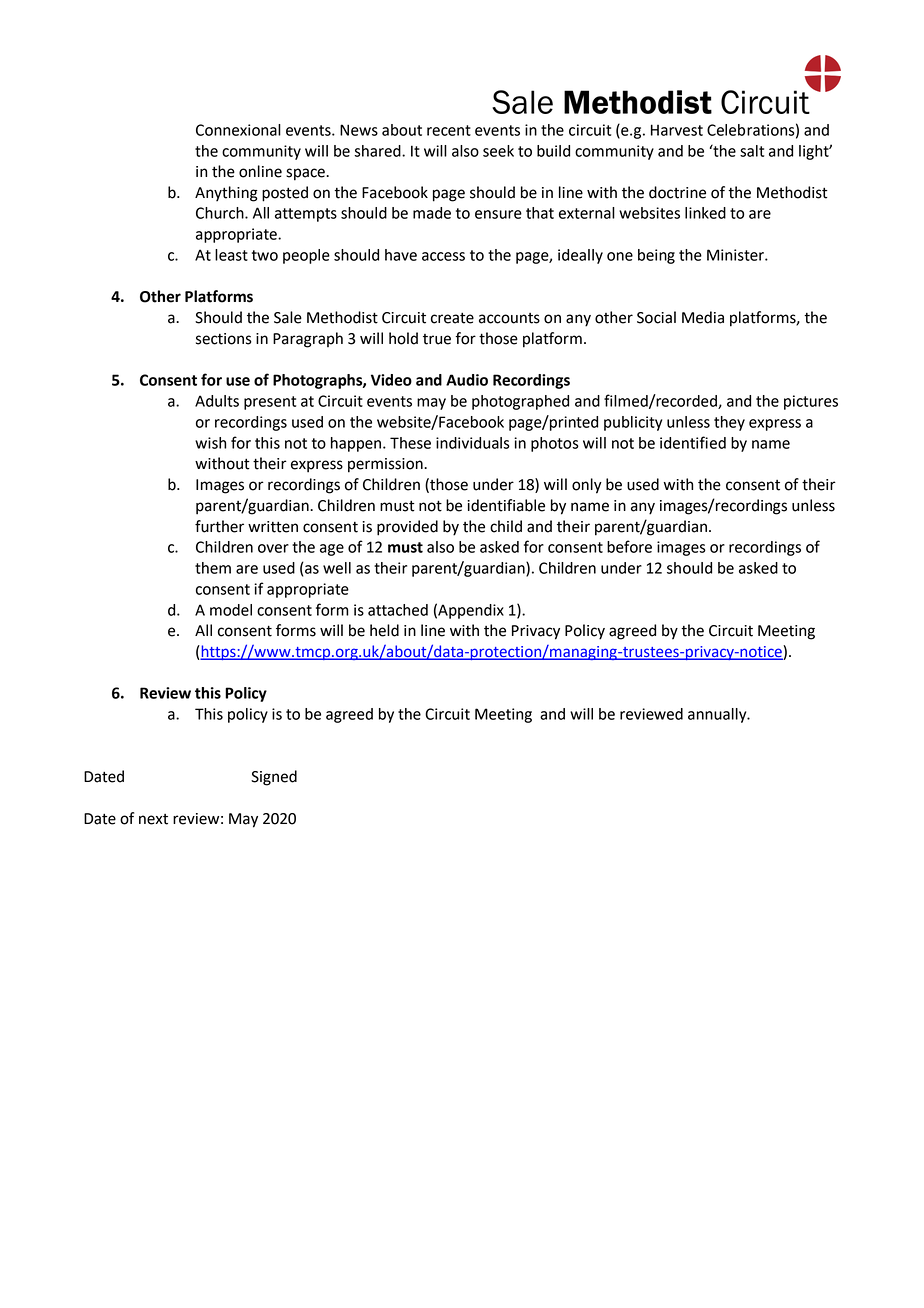 The image size is (924, 1308). Describe the element at coordinates (718, 715) in the screenshot. I see `annually` at that location.
